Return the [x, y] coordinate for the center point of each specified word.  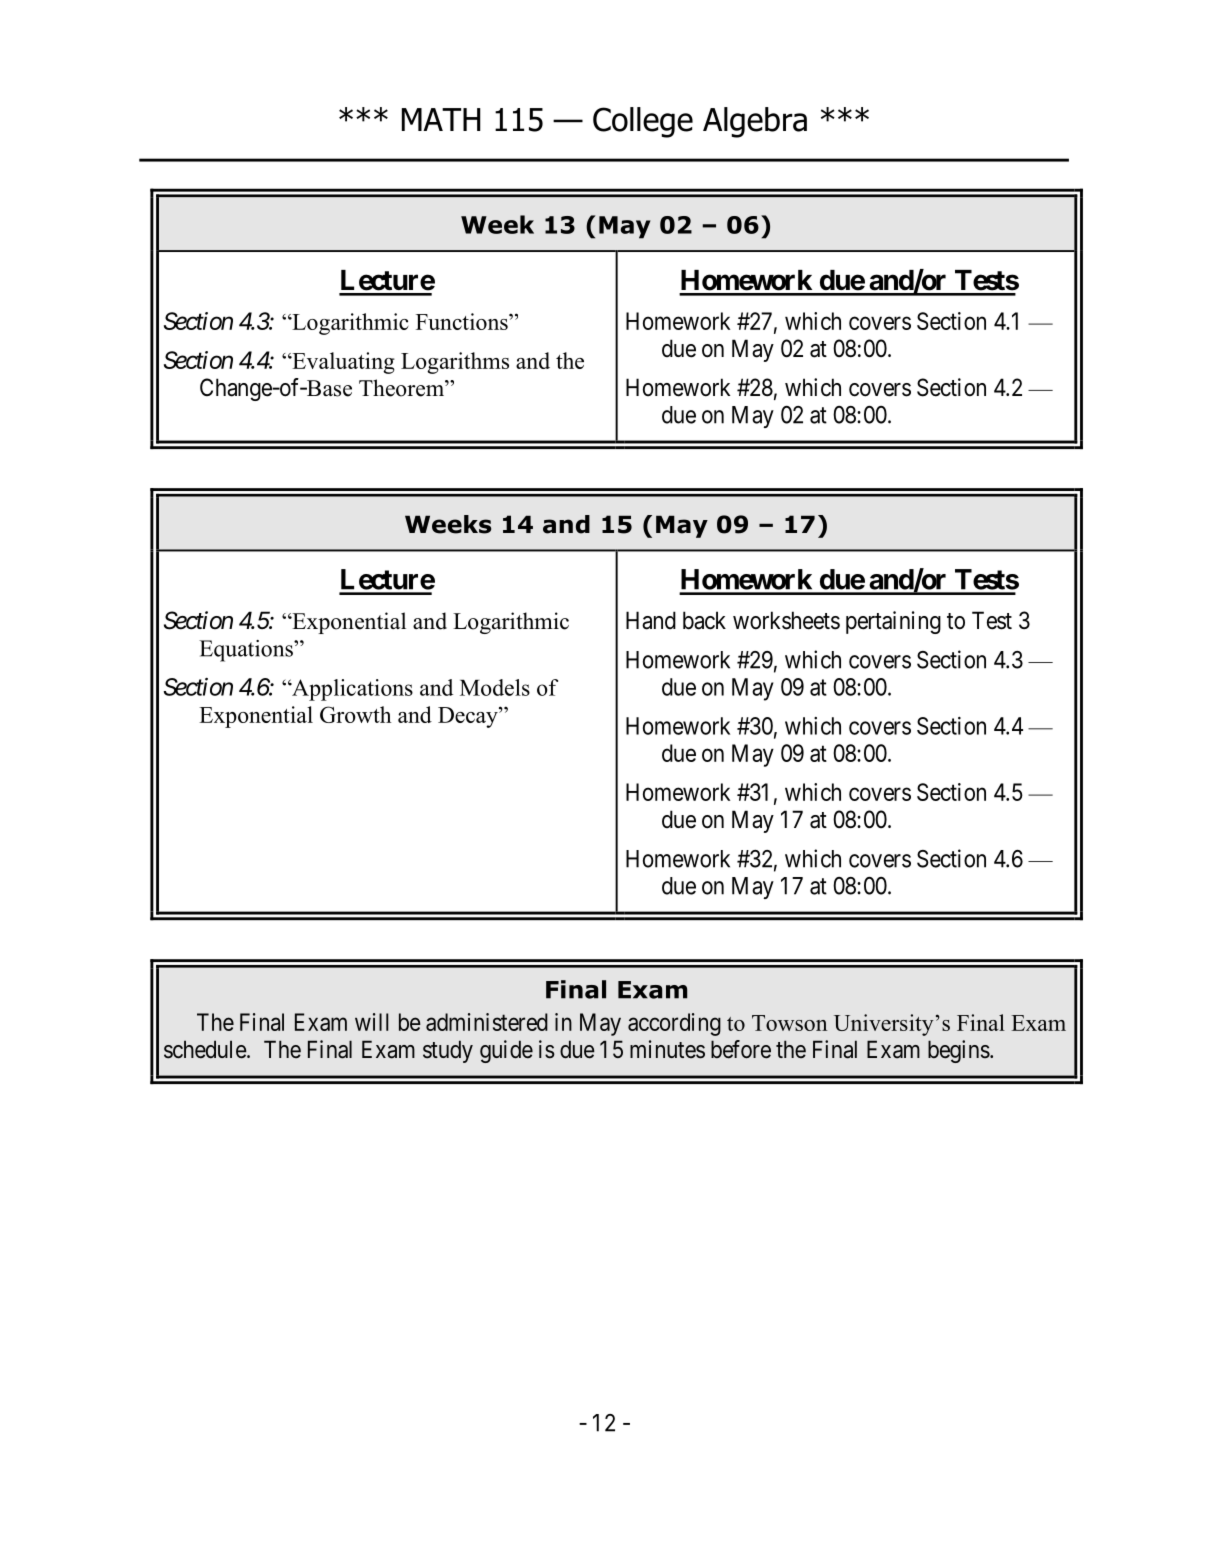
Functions [463, 321]
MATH [441, 119]
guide [506, 1051]
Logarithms [455, 363]
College [643, 122]
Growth [355, 714]
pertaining [893, 622]
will [372, 1022]
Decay [469, 717]
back [704, 620]
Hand [651, 620]
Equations [247, 651]
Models [495, 687]
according [674, 1024]
